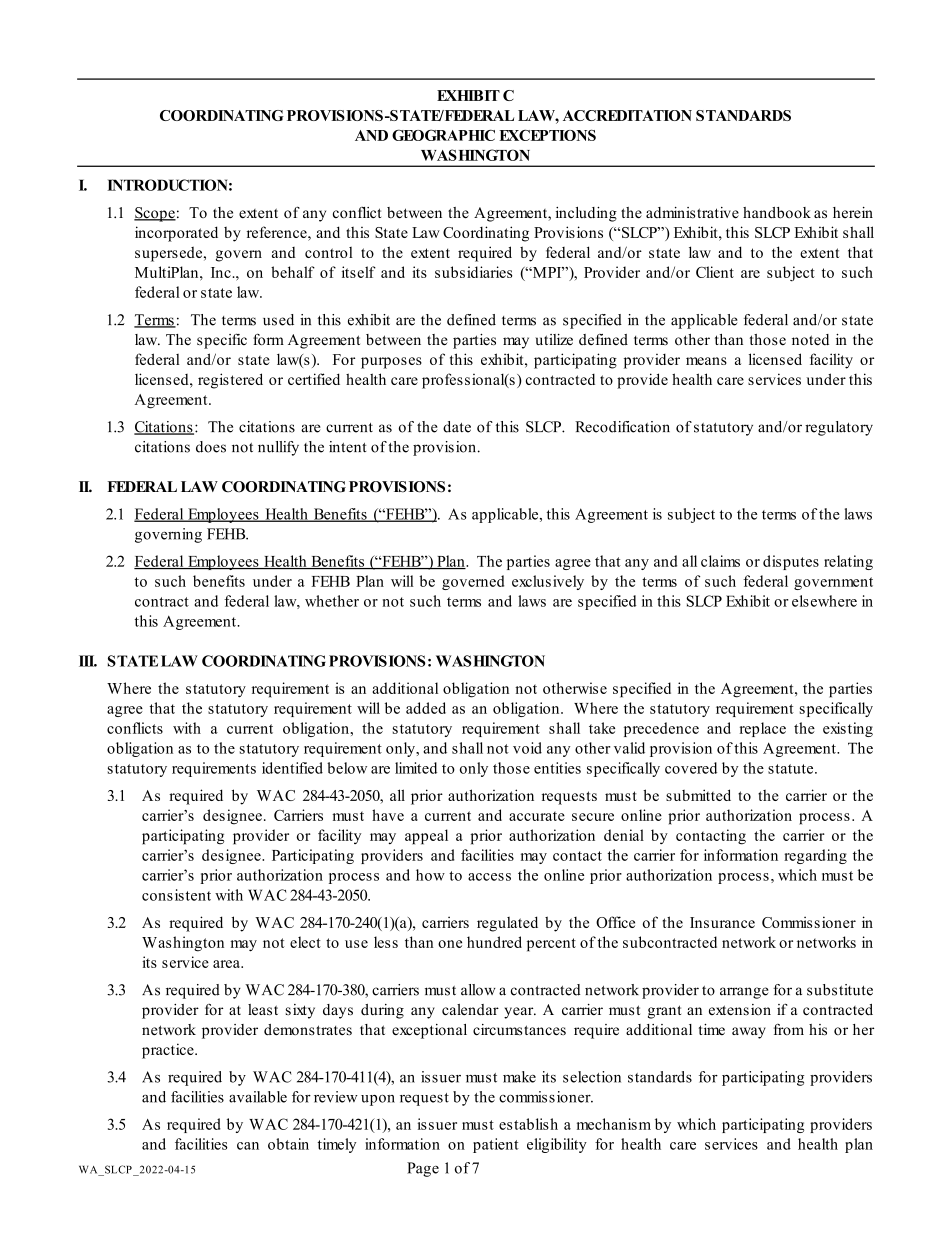  I want to click on can, so click(248, 1146).
